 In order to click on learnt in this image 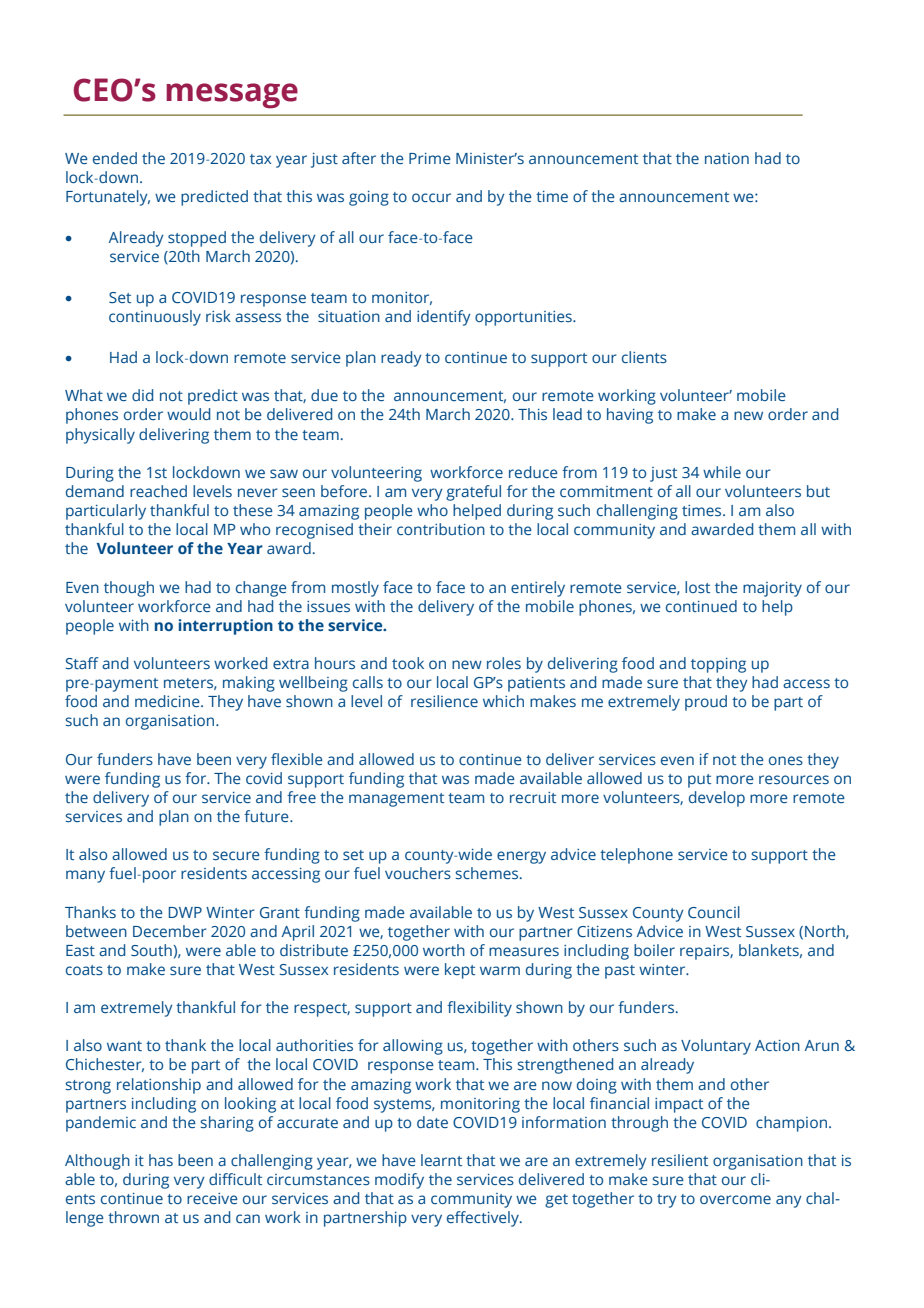, I will do `click(441, 1160)`.
